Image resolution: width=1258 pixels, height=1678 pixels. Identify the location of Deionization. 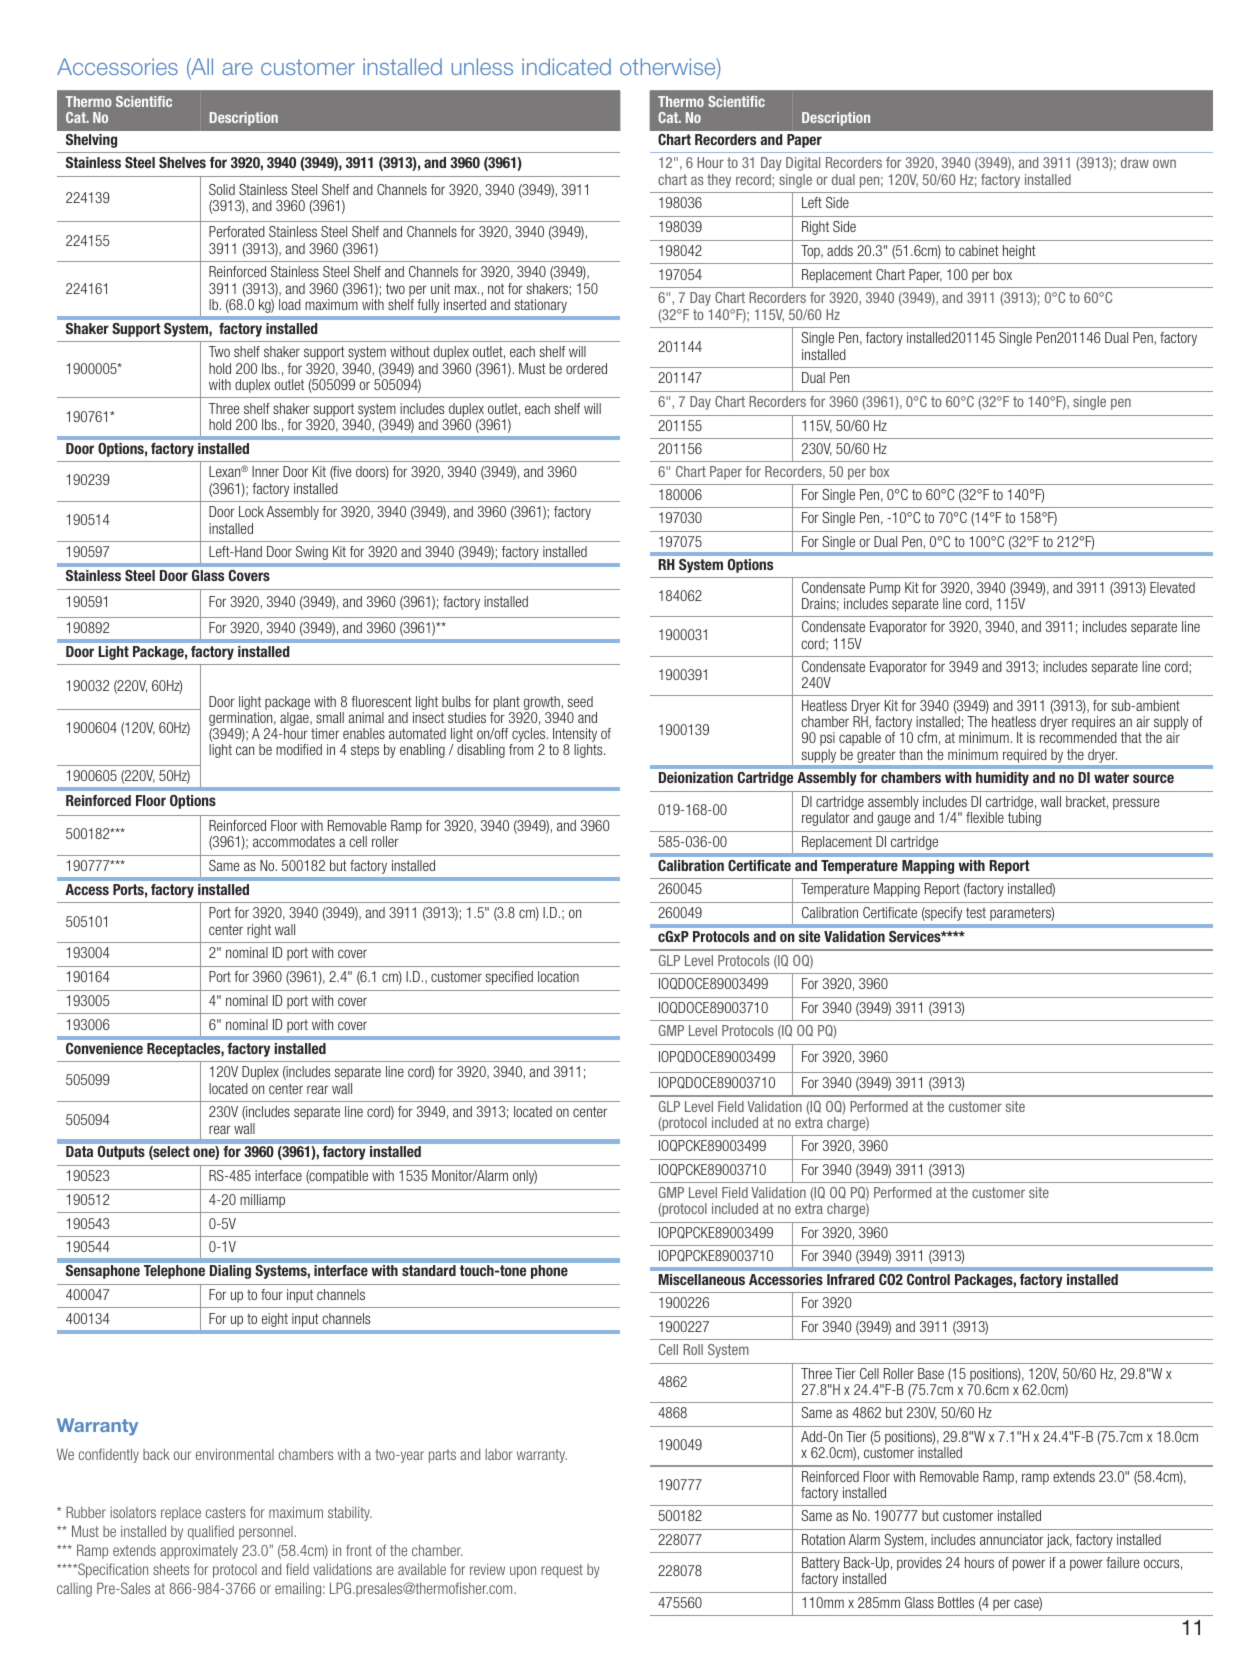
(696, 777).
